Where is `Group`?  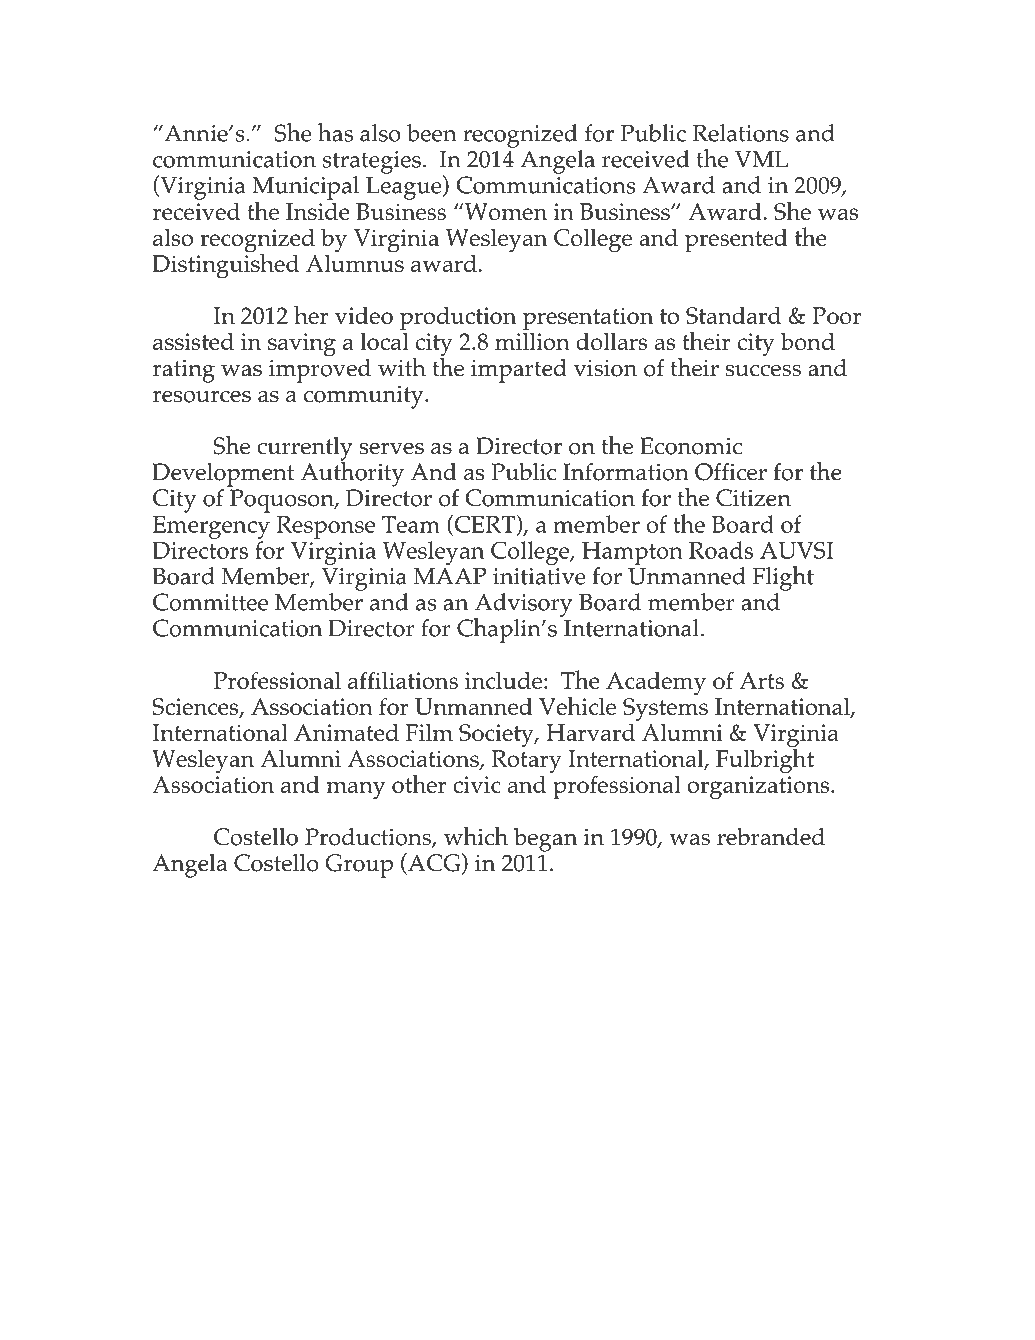 Group is located at coordinates (359, 866).
